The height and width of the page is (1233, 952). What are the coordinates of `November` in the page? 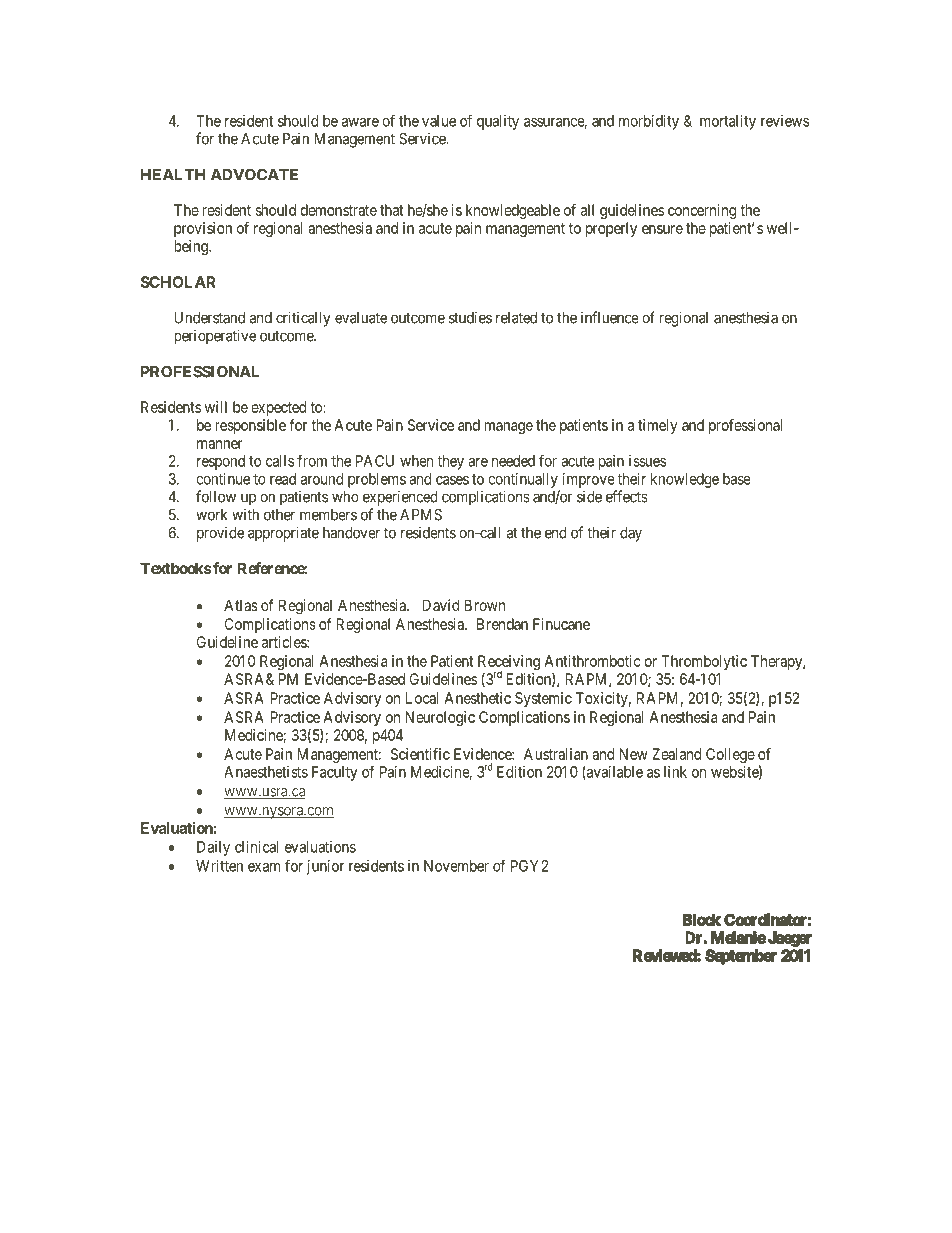 It's located at (456, 866).
